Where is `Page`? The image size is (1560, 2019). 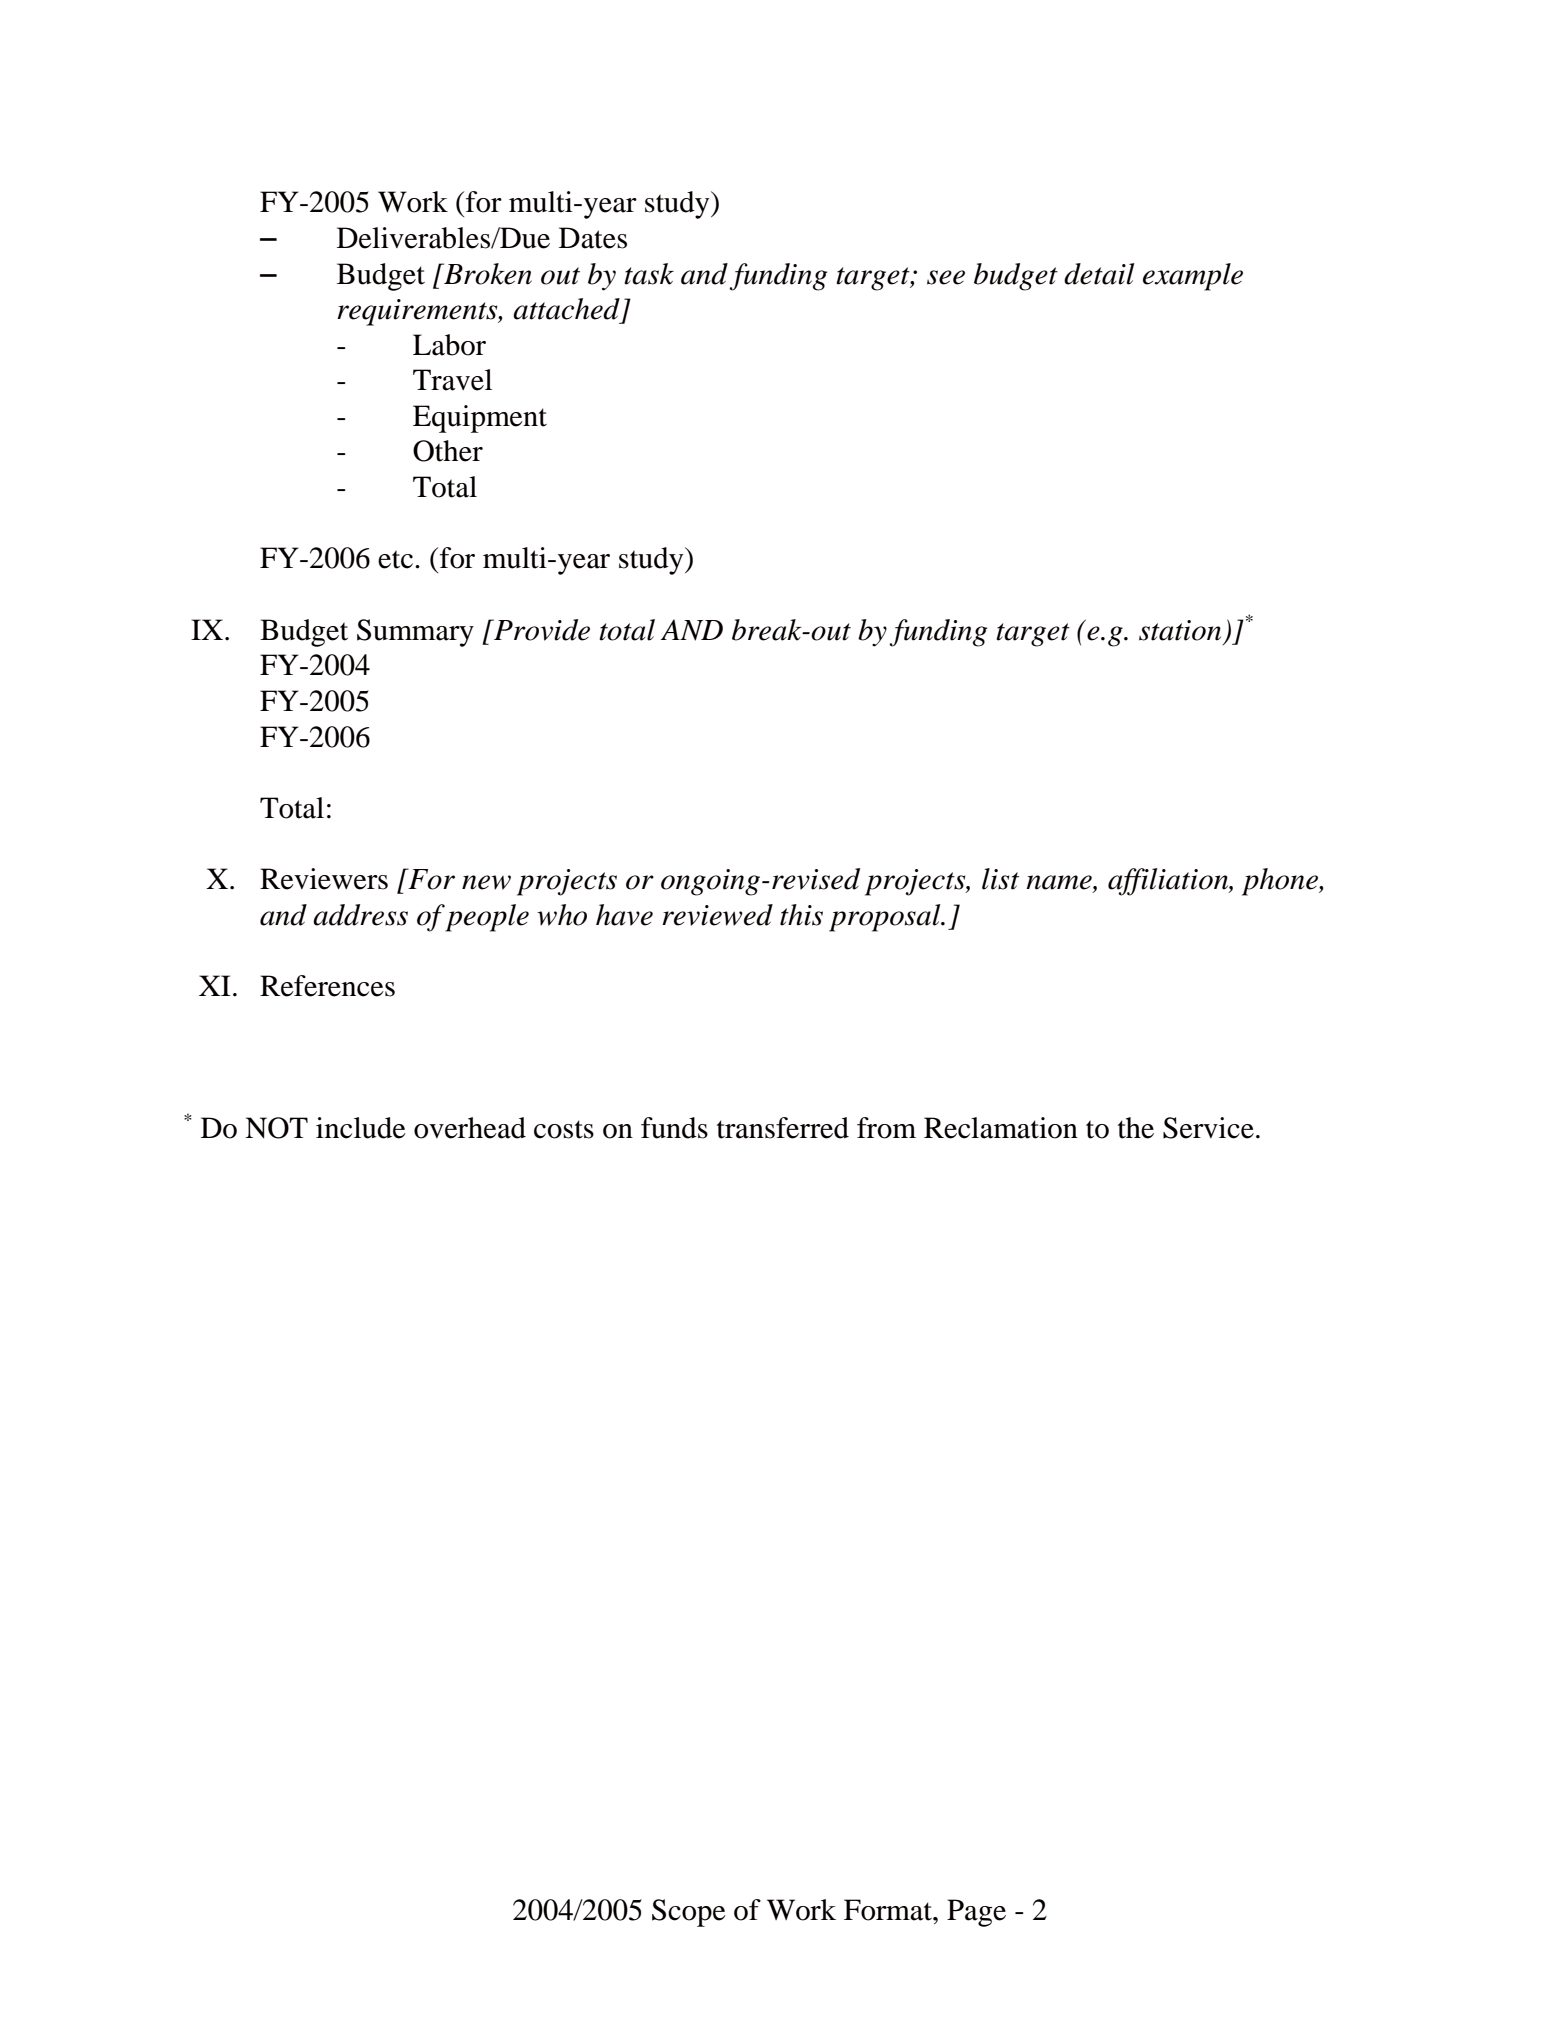
Page is located at coordinates (976, 1913).
